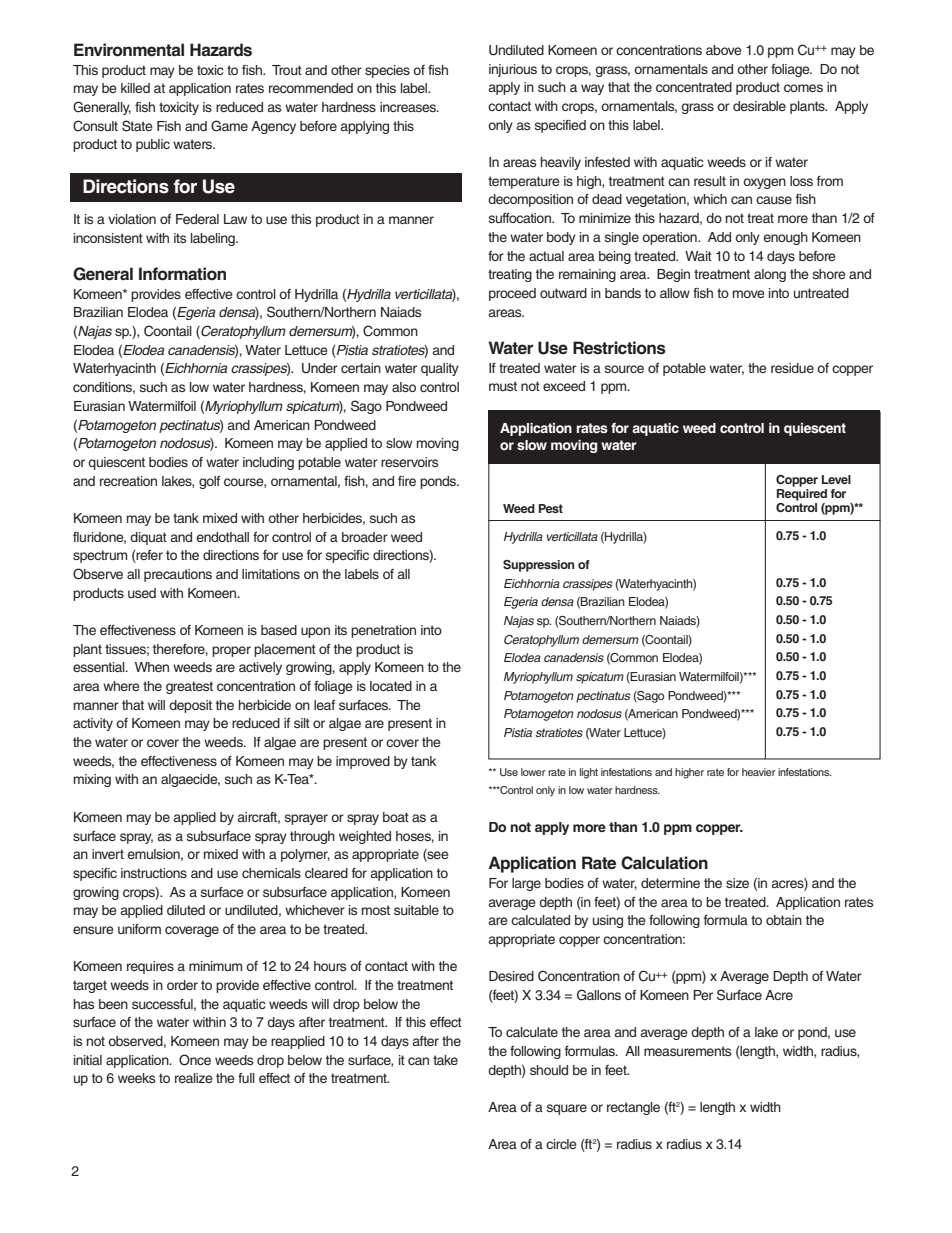 The height and width of the page is (1233, 952). Describe the element at coordinates (513, 70) in the page. I see `injurious` at that location.
